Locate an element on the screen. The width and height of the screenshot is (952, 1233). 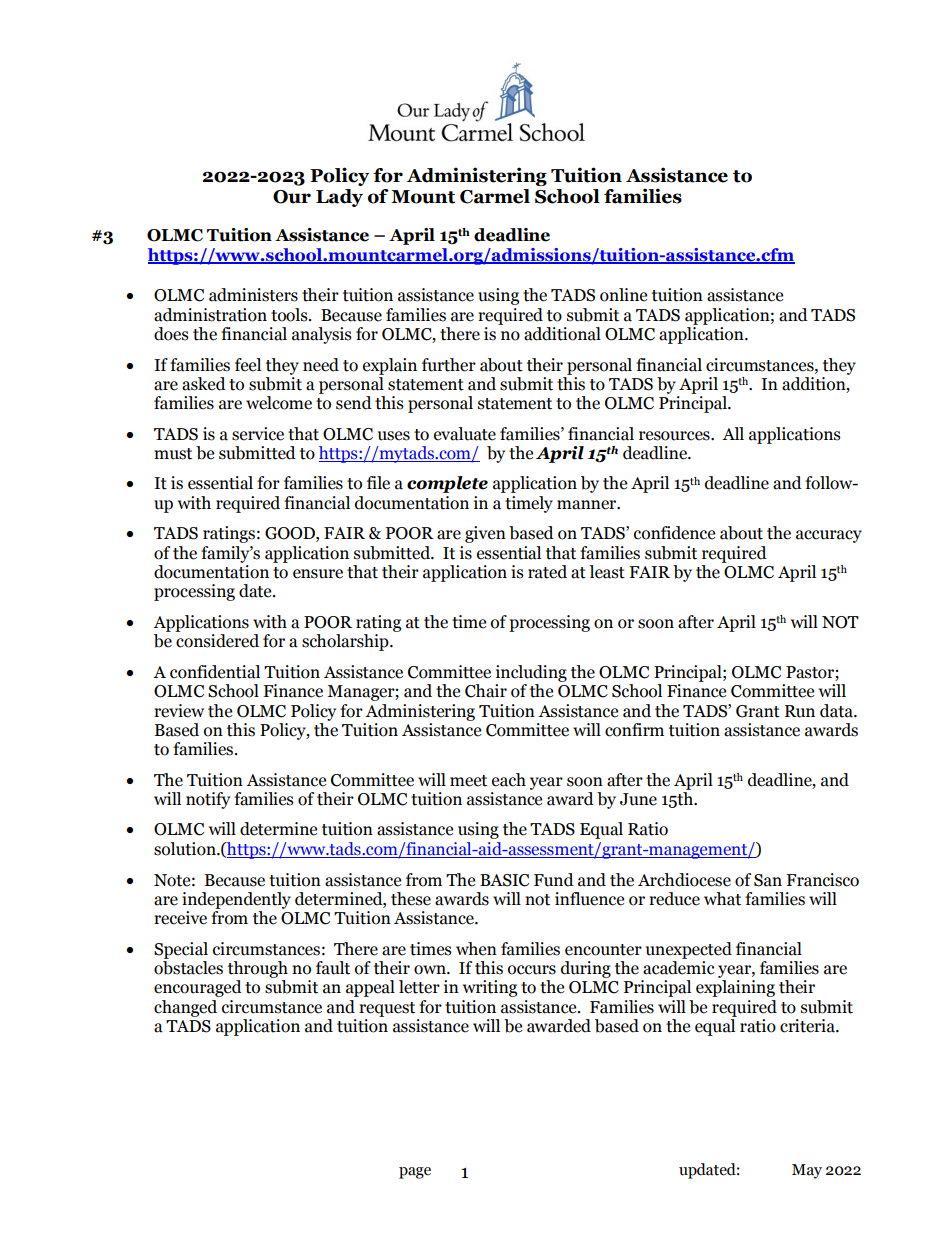
given is located at coordinates (485, 534).
